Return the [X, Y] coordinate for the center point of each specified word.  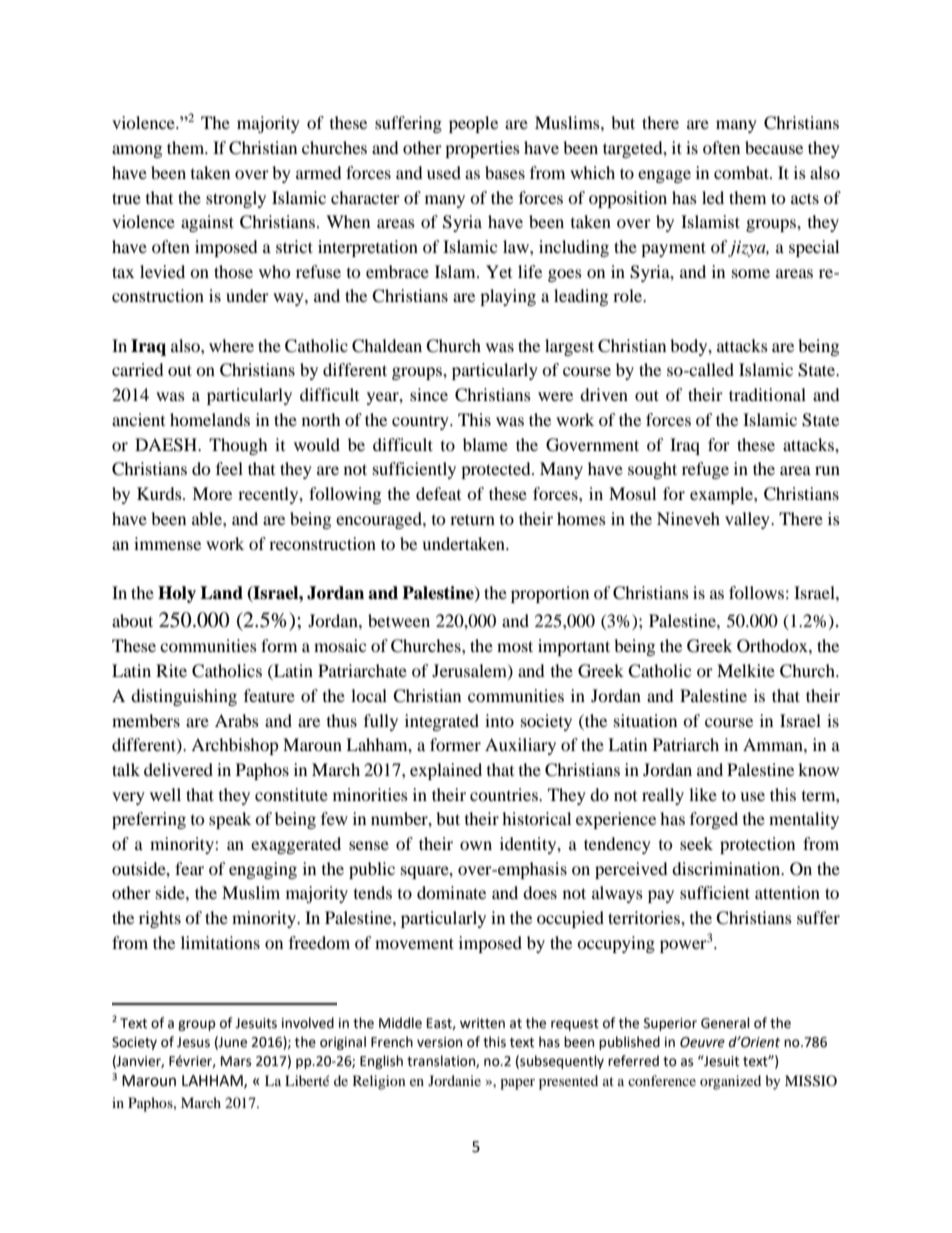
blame [485, 444]
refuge [705, 470]
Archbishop [235, 746]
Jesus [193, 1042]
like [703, 794]
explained [446, 771]
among [137, 151]
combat [742, 172]
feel [229, 468]
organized [730, 1082]
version [439, 1042]
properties [482, 149]
